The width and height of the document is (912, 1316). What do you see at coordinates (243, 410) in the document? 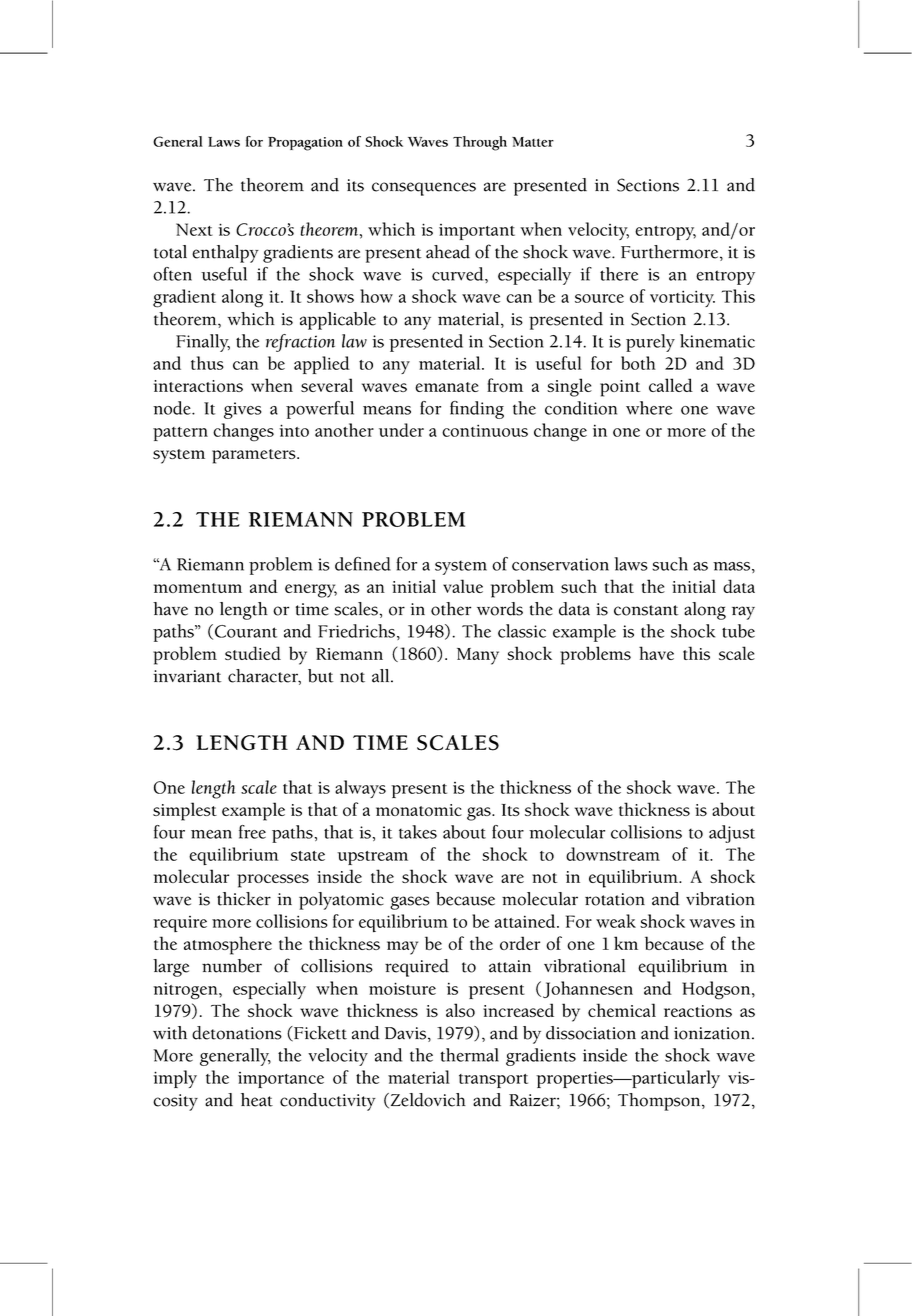
I see `gives` at bounding box center [243, 410].
